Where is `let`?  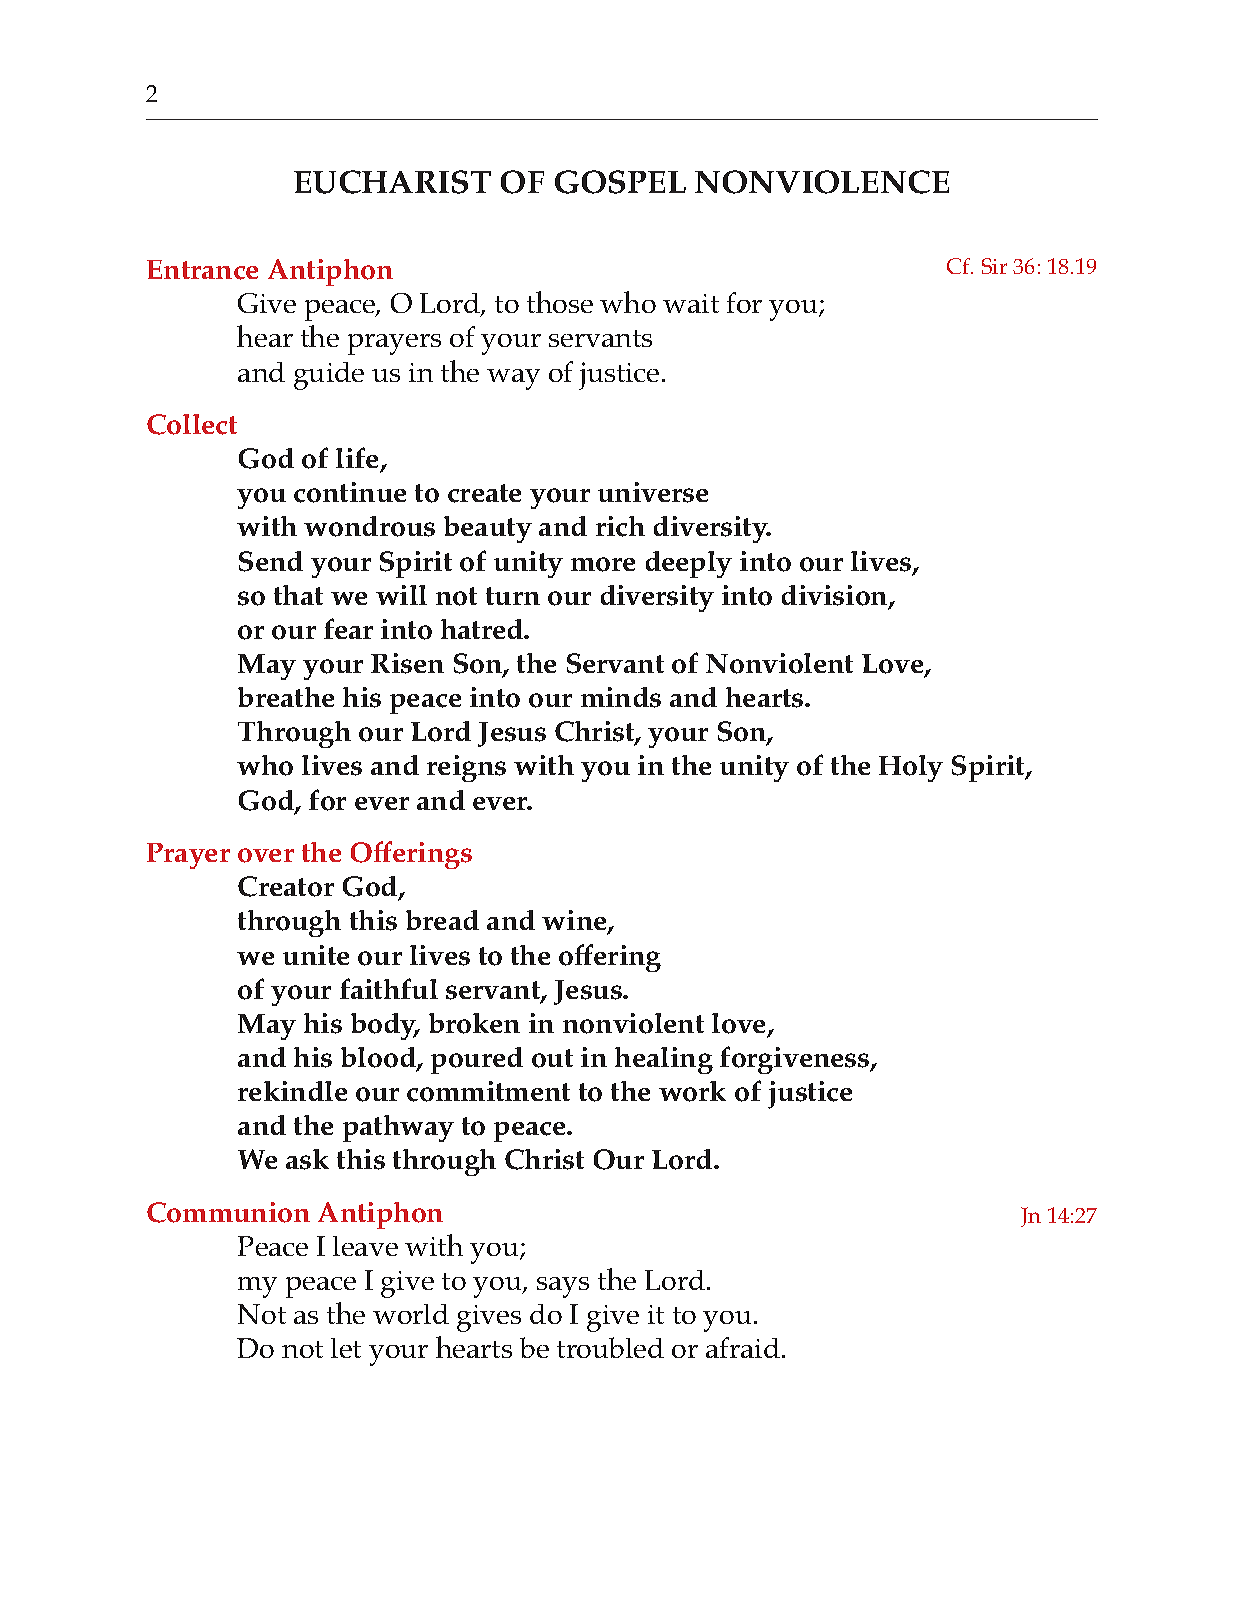
let is located at coordinates (346, 1348).
